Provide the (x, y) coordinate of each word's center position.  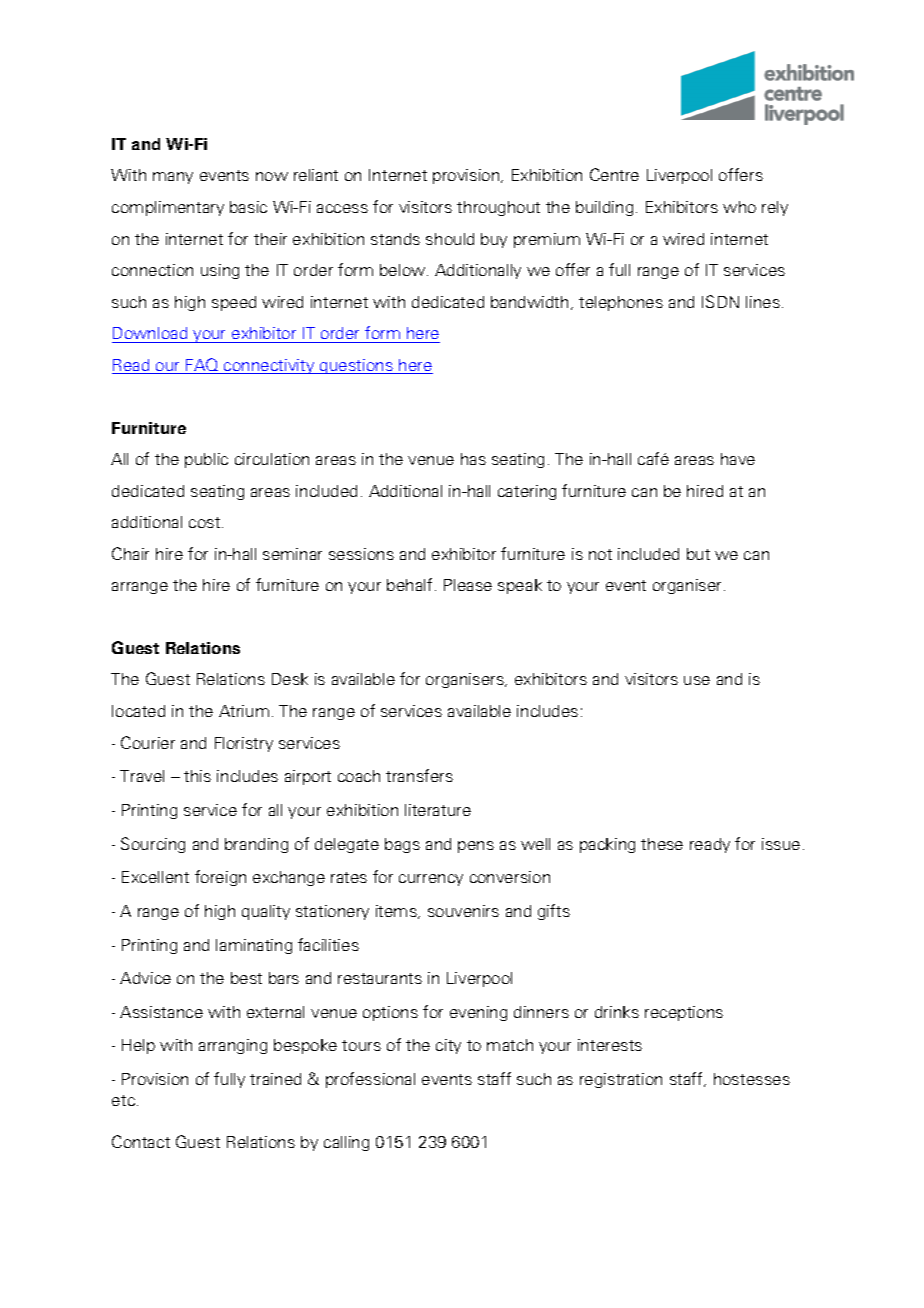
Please (468, 585)
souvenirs (463, 911)
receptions (684, 1013)
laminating (254, 946)
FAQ (202, 366)
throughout (498, 208)
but (698, 554)
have (738, 459)
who (739, 207)
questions (356, 366)
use (697, 680)
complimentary (168, 208)
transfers (419, 775)
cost (206, 522)
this (197, 776)
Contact (141, 1141)
